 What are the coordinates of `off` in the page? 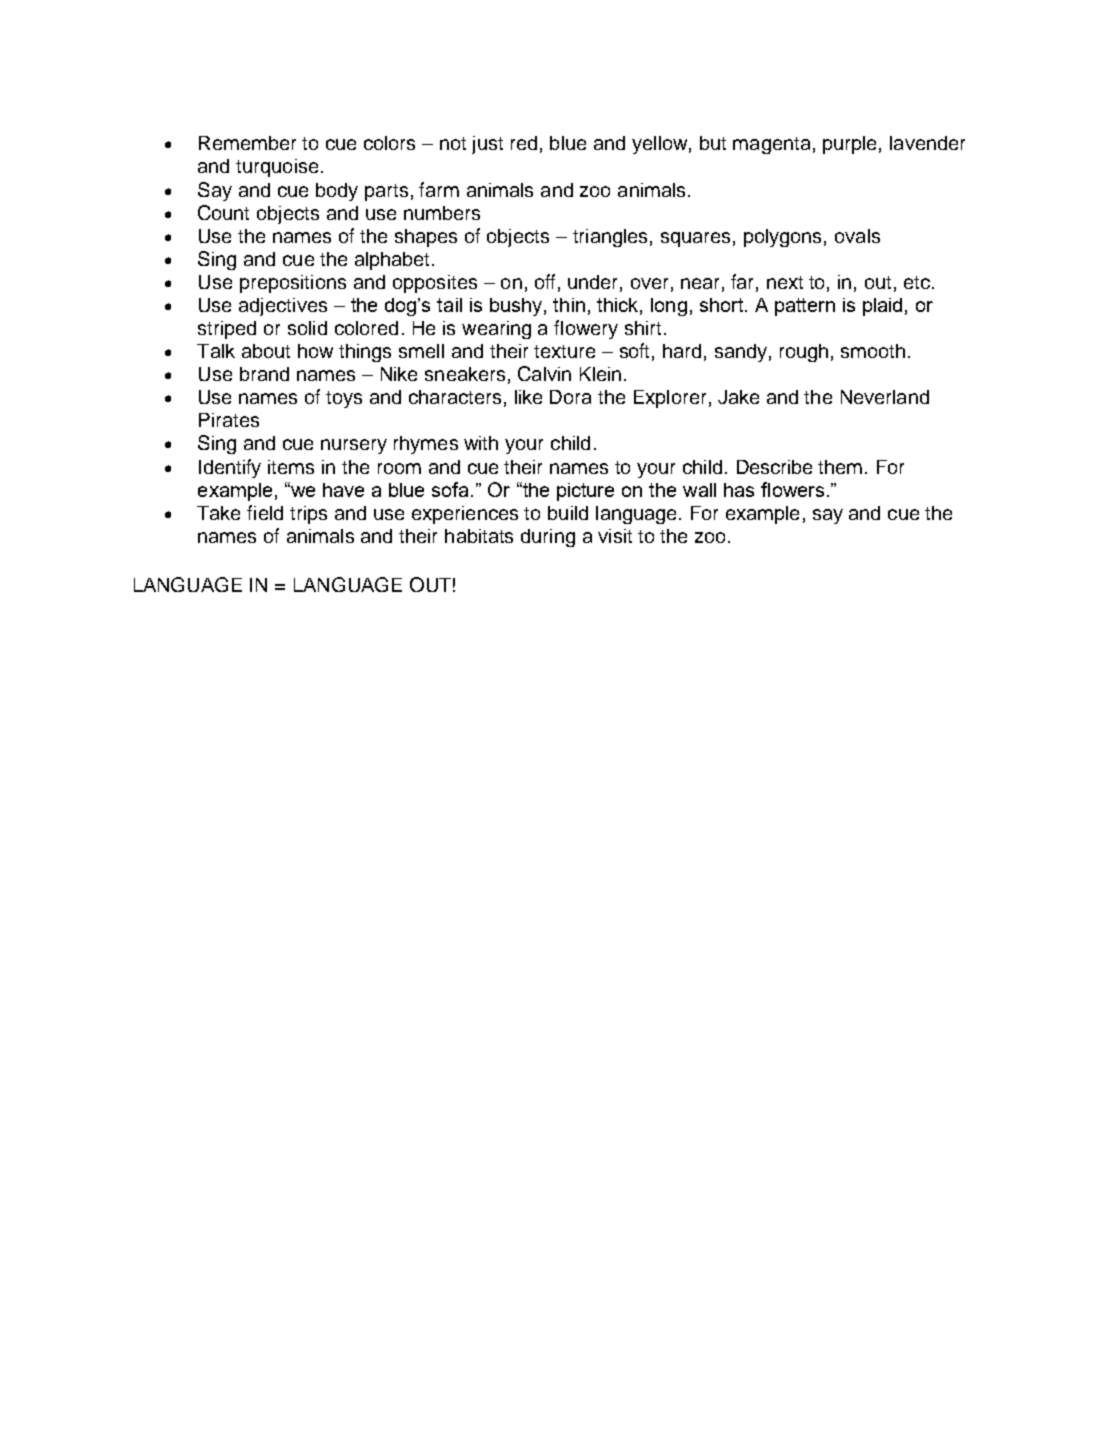 It's located at (545, 281).
